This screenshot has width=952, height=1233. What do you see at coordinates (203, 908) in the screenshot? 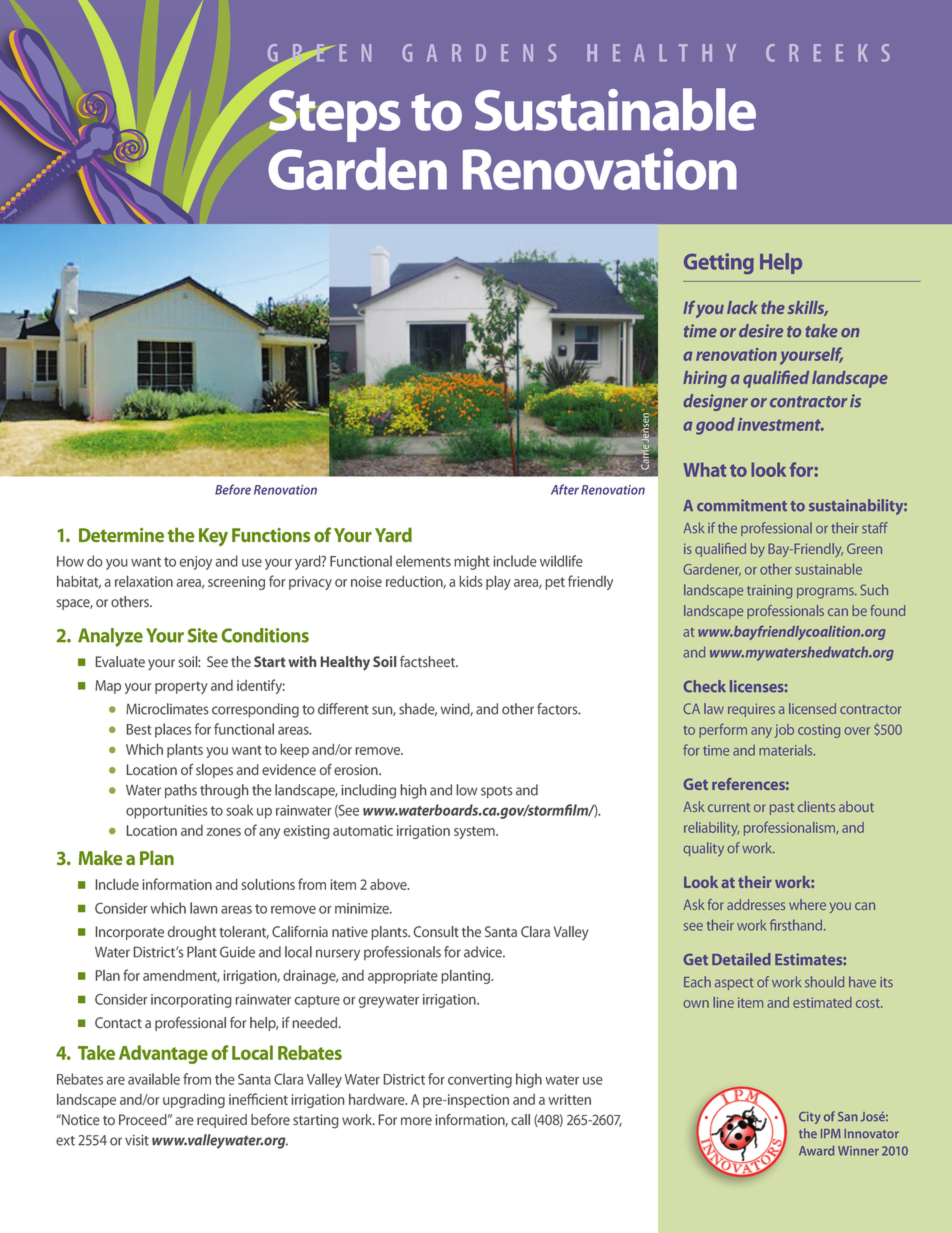
I see `lawn` at bounding box center [203, 908].
